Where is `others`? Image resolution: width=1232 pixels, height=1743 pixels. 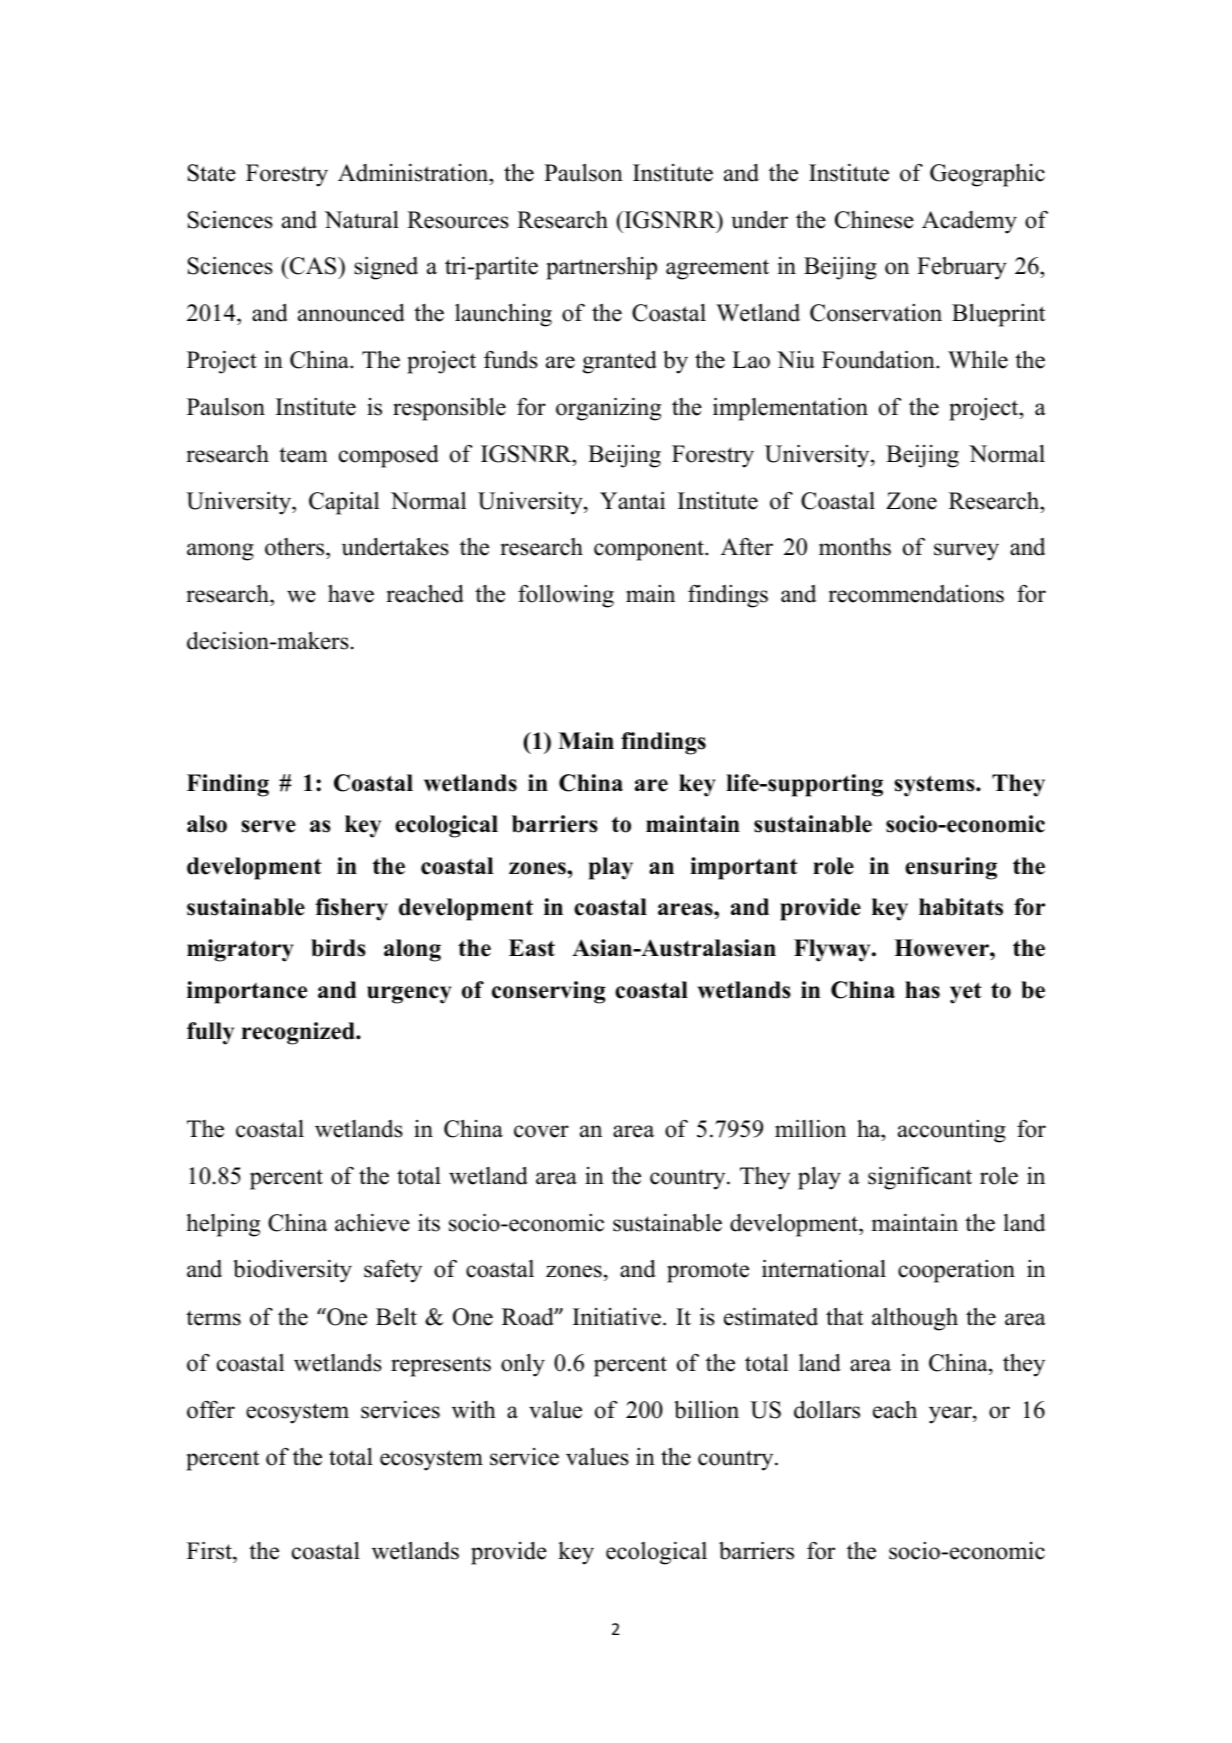 others is located at coordinates (296, 548).
